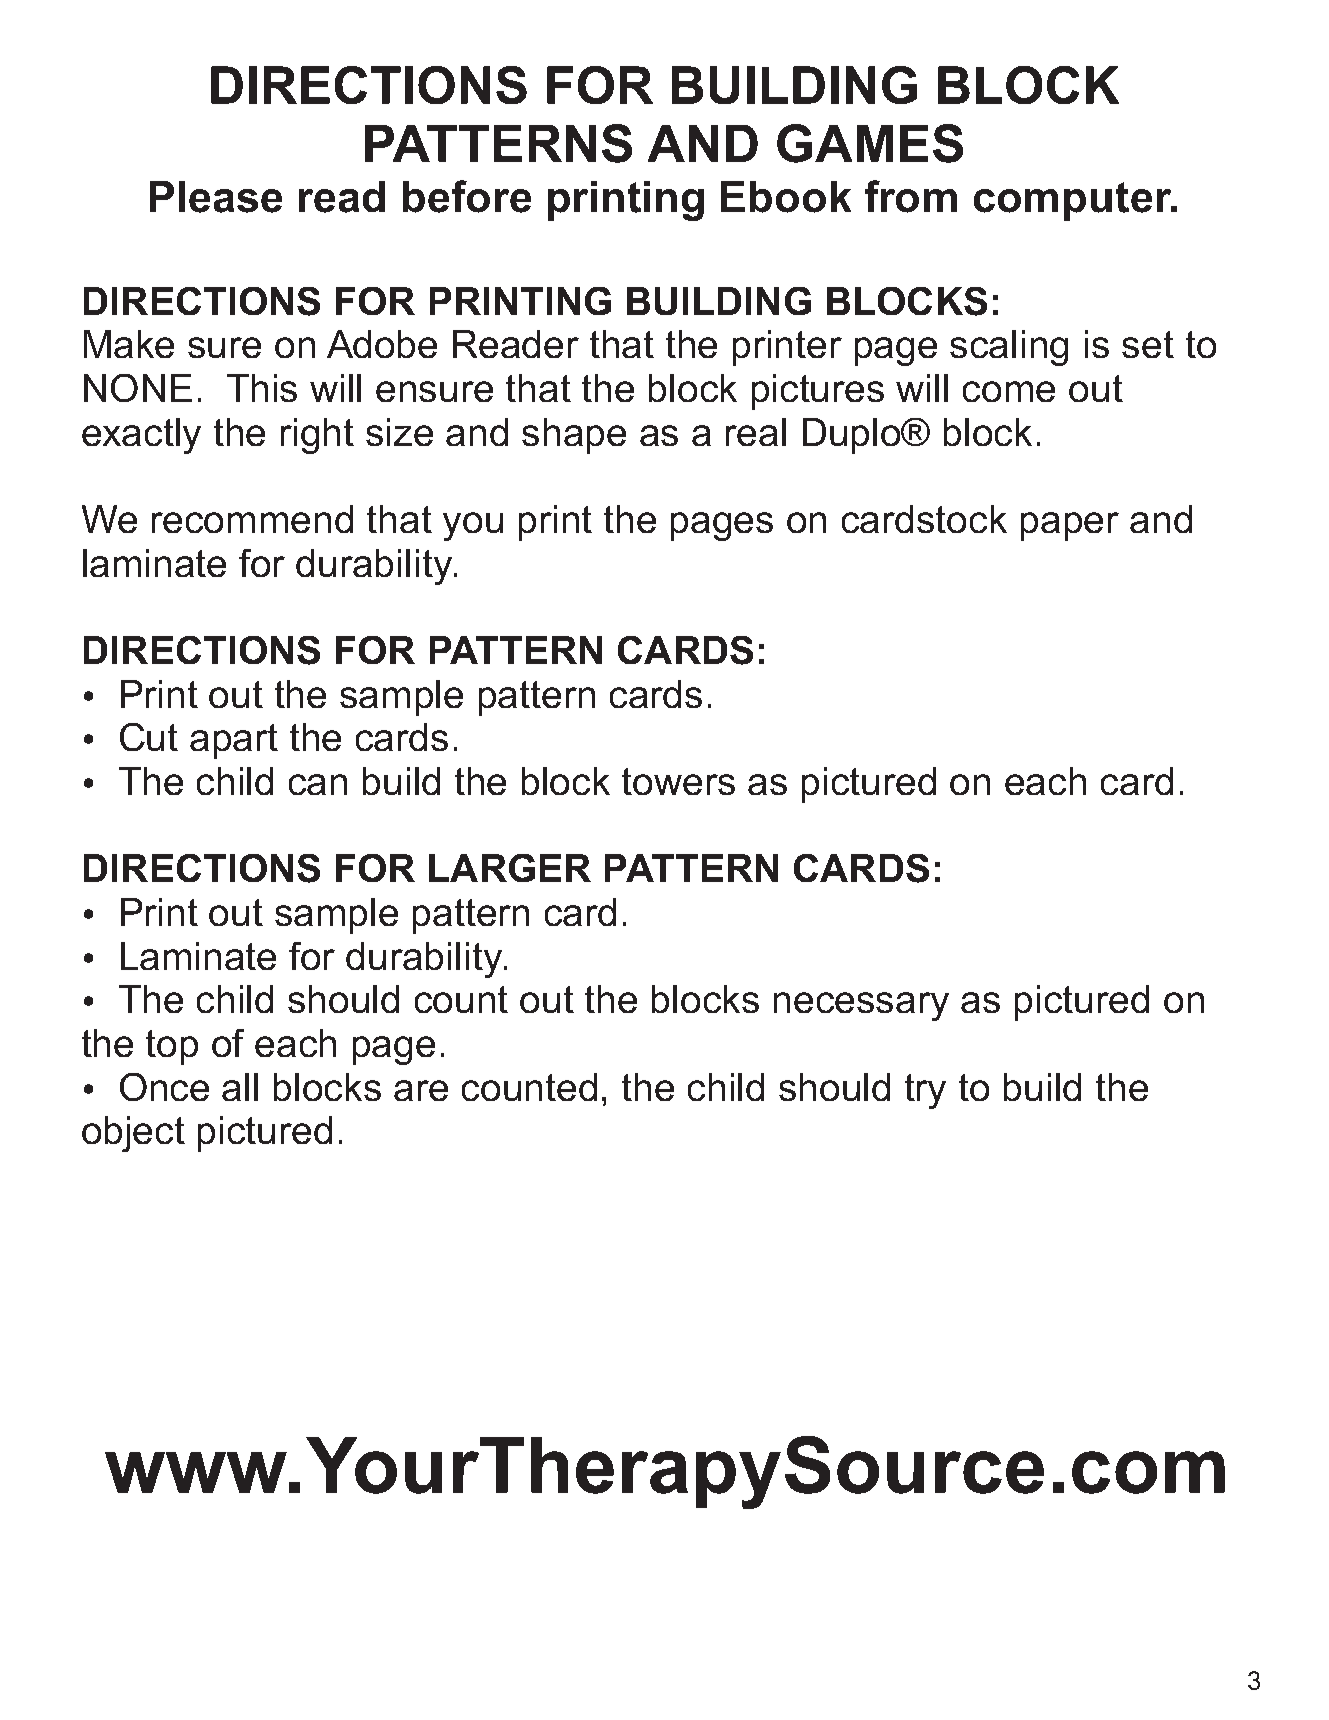 This screenshot has height=1720, width=1329. Describe the element at coordinates (925, 1091) in the screenshot. I see `try` at that location.
